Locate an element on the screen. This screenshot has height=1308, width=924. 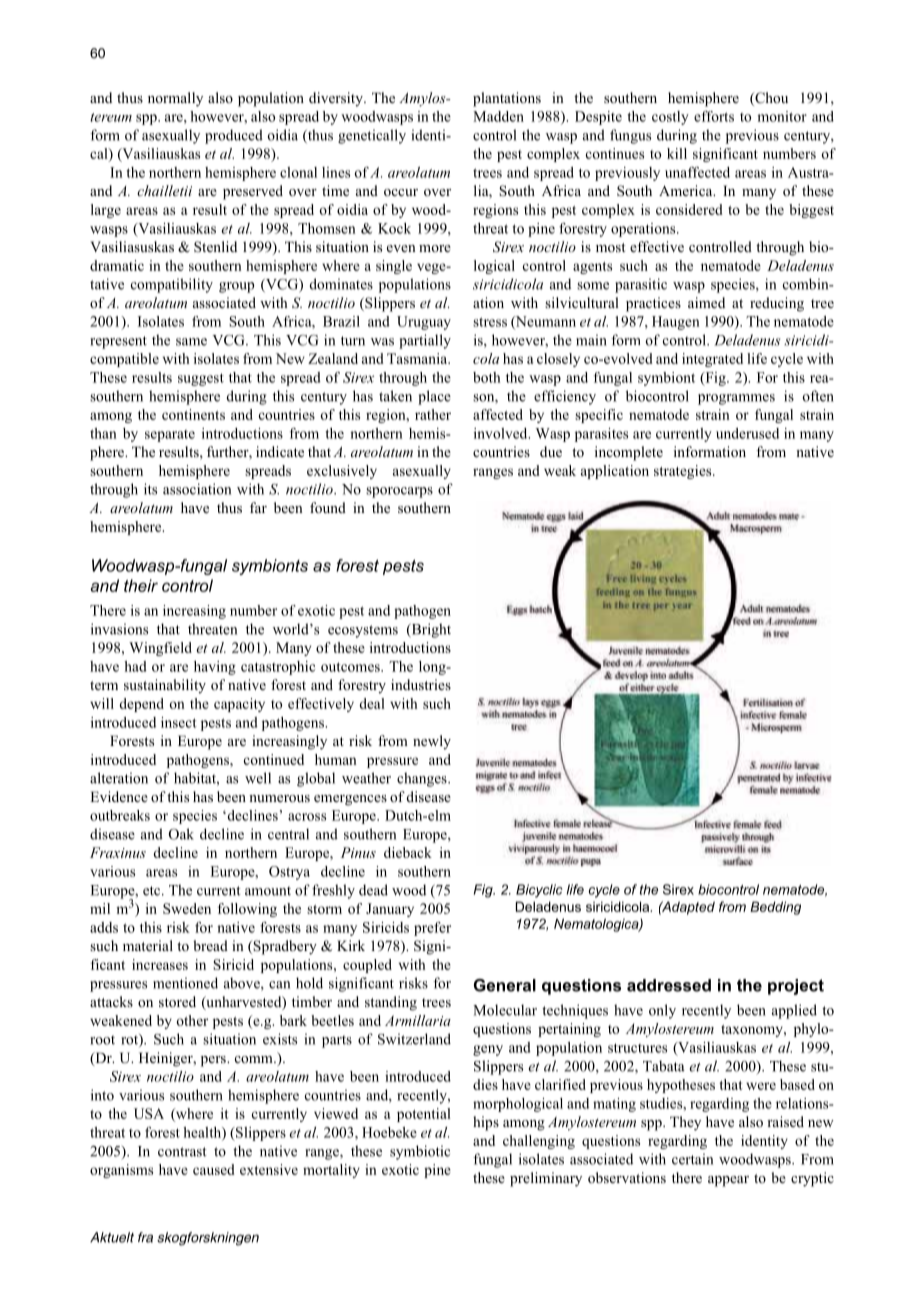
normally is located at coordinates (175, 99).
